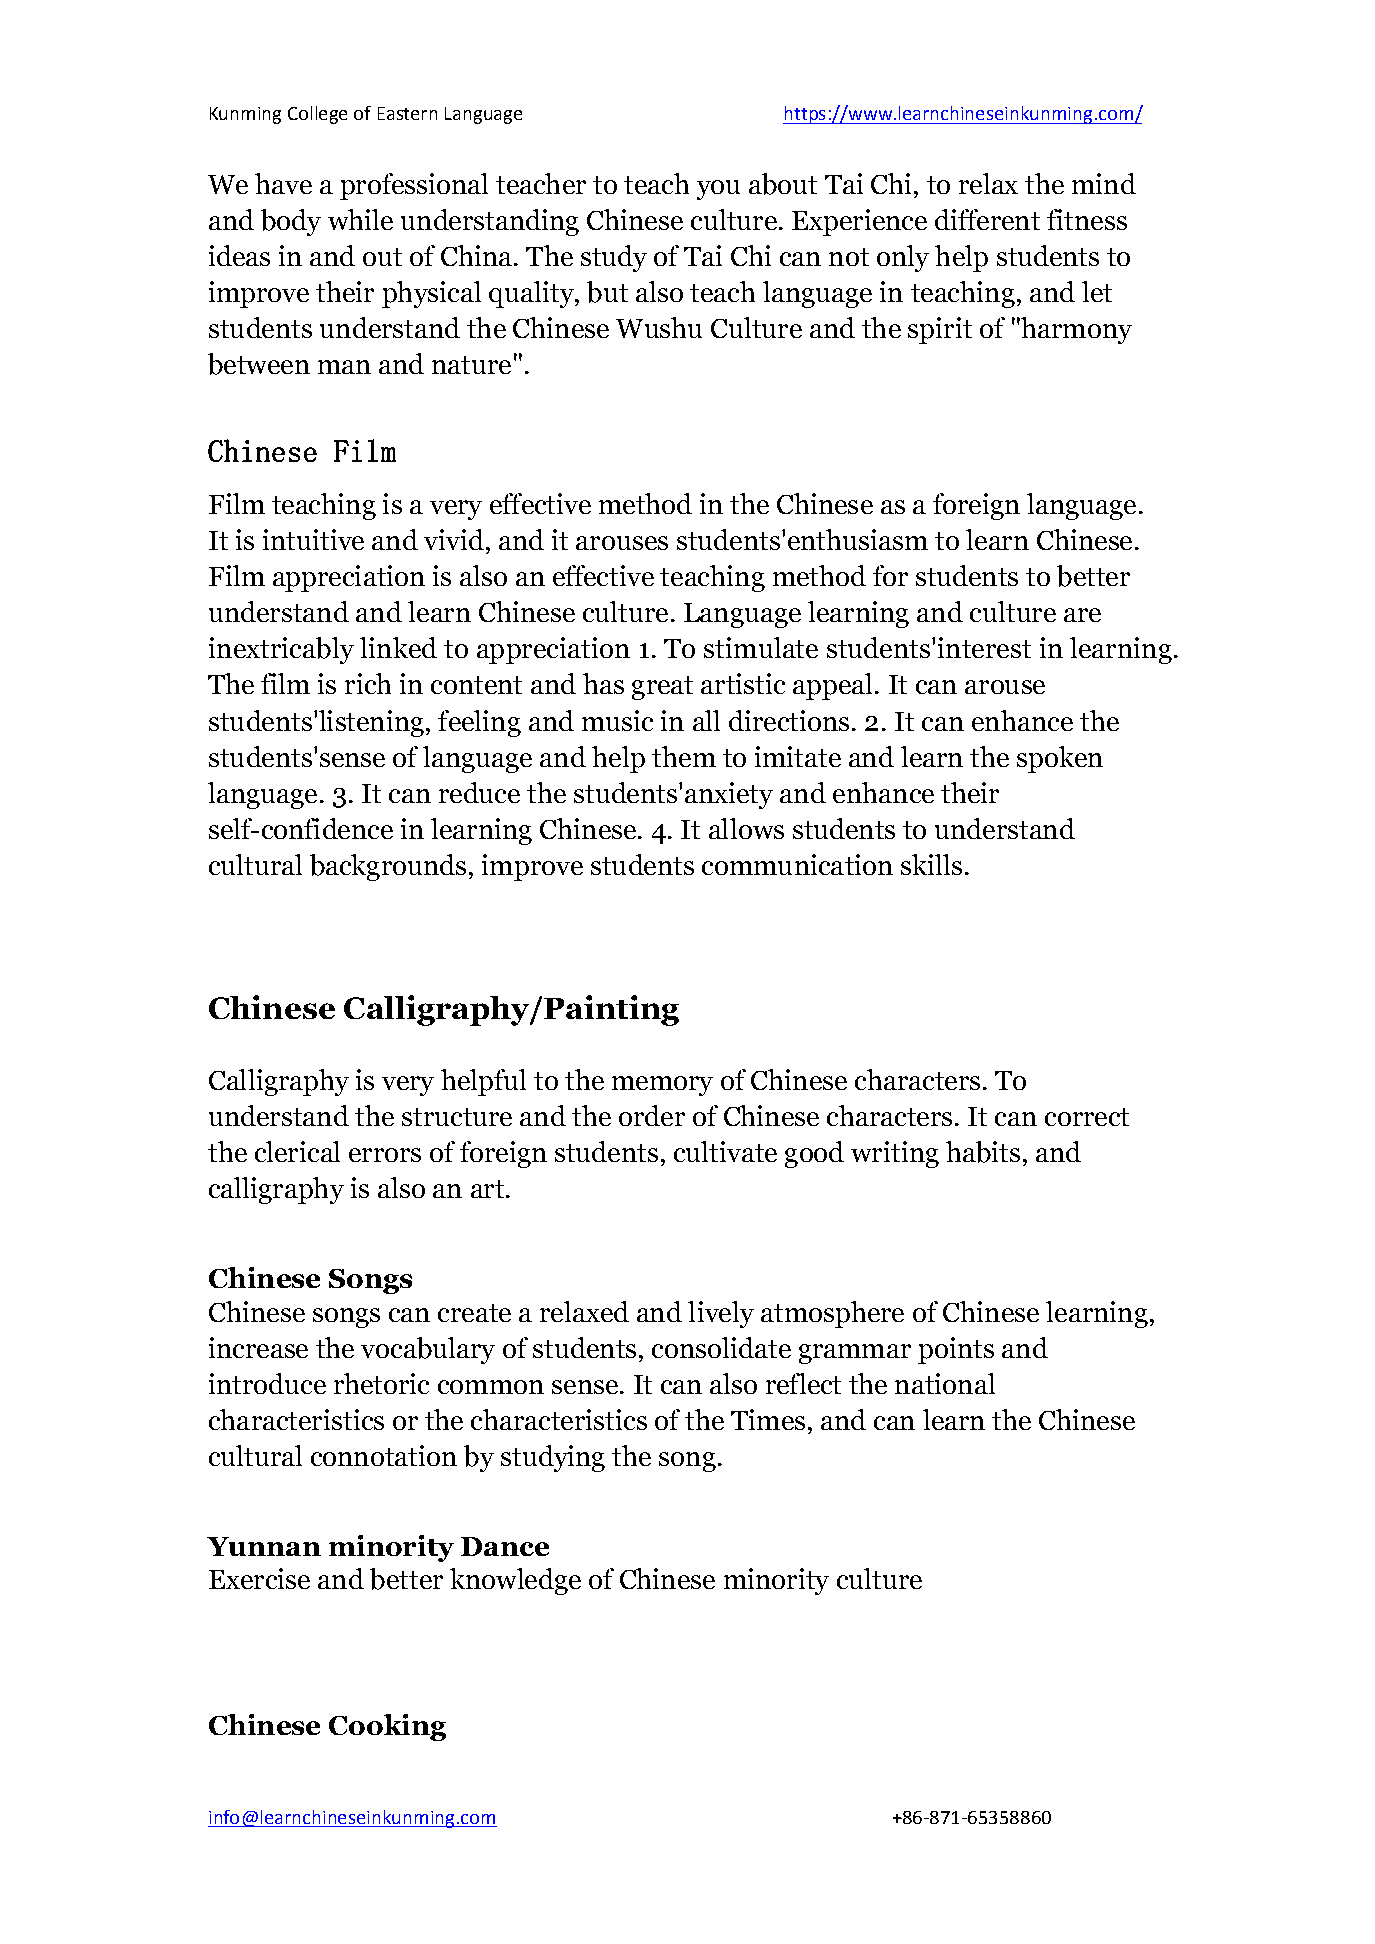 The image size is (1375, 1944). What do you see at coordinates (317, 115) in the screenshot?
I see `College` at bounding box center [317, 115].
